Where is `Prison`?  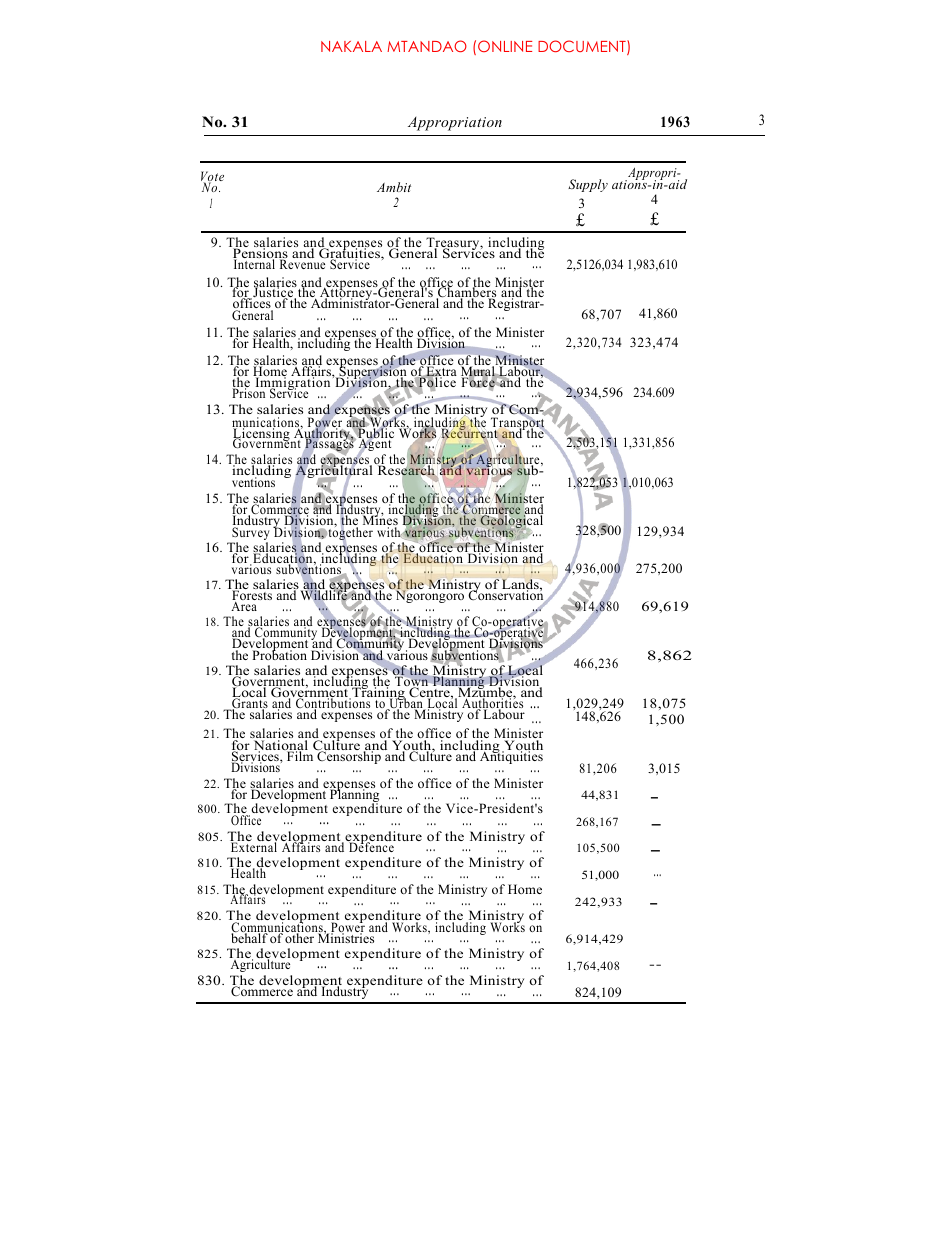
Prison is located at coordinates (249, 392).
